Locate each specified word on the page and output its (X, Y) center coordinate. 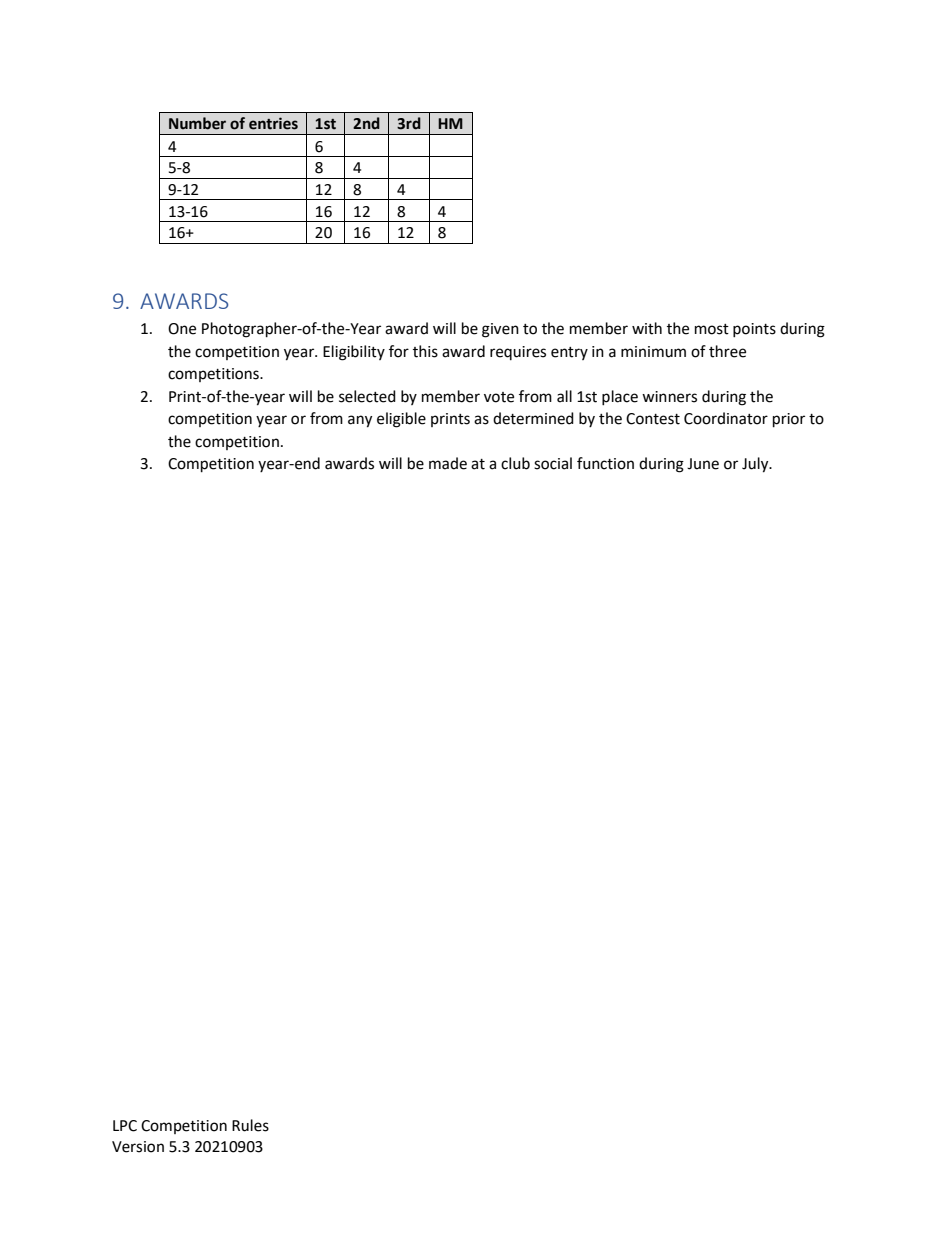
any (360, 421)
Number (197, 123)
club (515, 463)
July (756, 465)
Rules (250, 1125)
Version (138, 1147)
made (448, 463)
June (703, 464)
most (712, 329)
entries (273, 123)
